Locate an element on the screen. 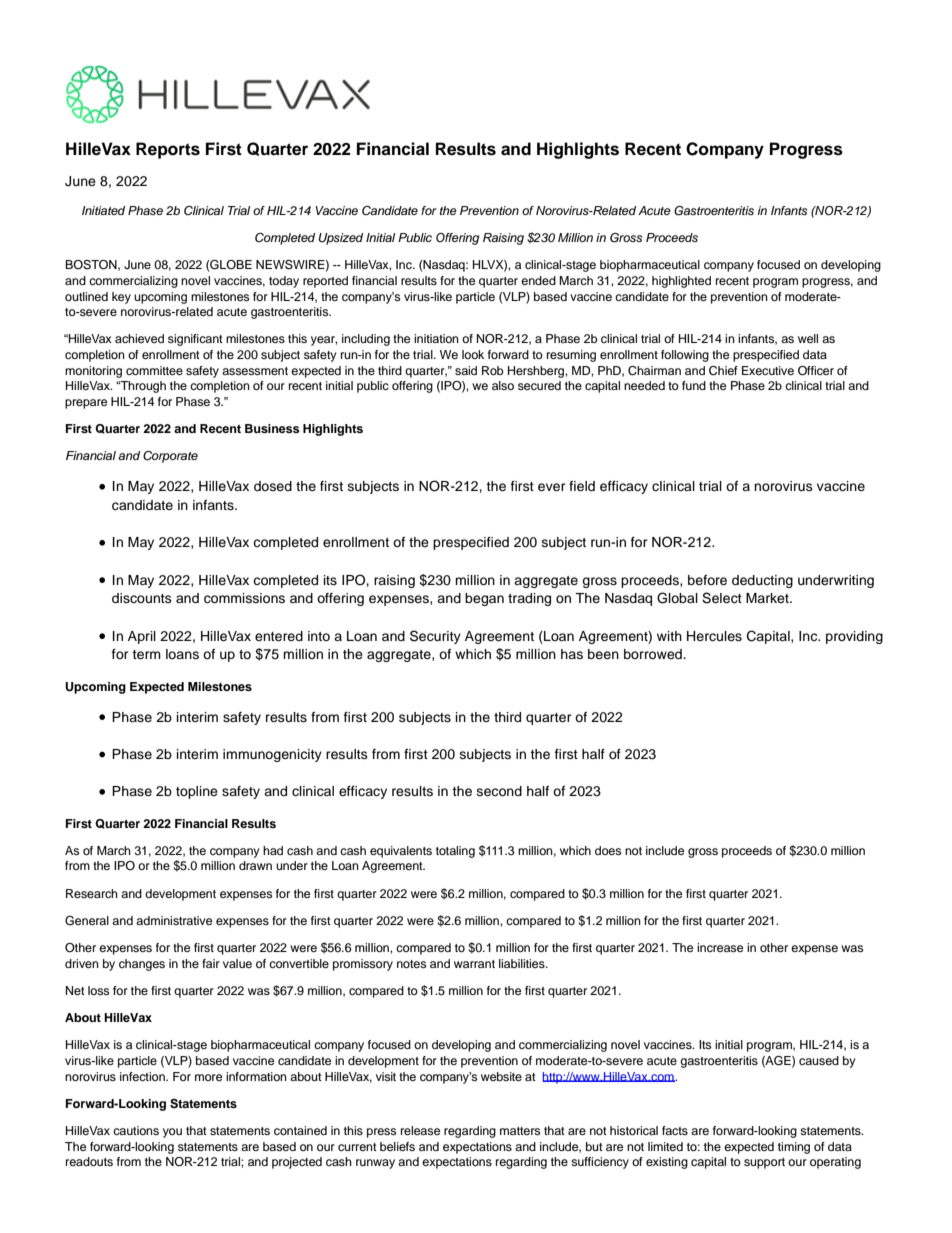 The image size is (952, 1233). Hercules is located at coordinates (714, 636).
